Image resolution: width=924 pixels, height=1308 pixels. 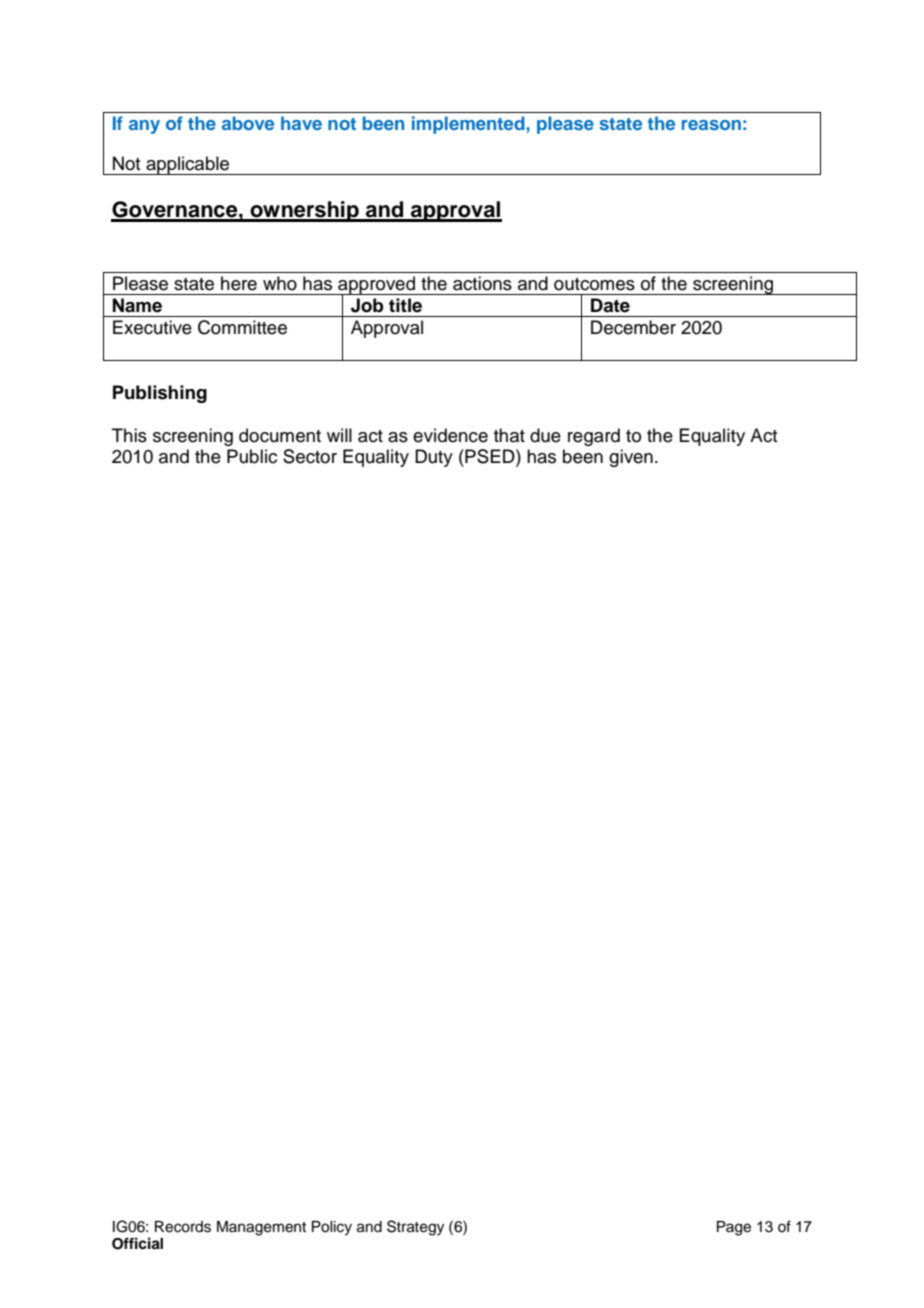 What do you see at coordinates (469, 125) in the screenshot?
I see `implemented` at bounding box center [469, 125].
